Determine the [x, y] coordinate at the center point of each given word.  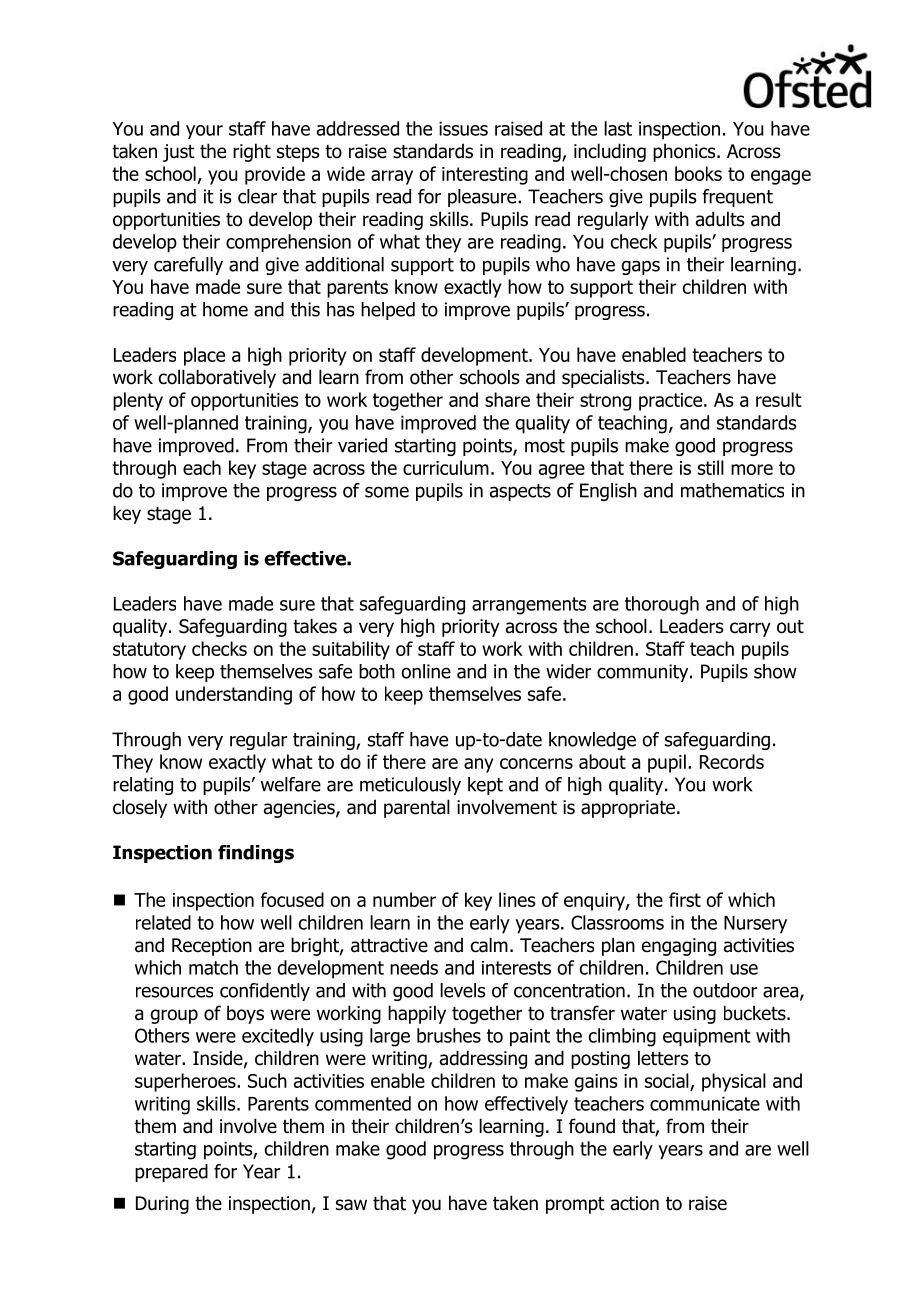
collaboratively [217, 378]
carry [750, 629]
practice [672, 402]
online [426, 671]
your [204, 132]
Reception [212, 947]
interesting [485, 176]
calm [489, 945]
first [685, 899]
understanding [234, 695]
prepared [171, 1173]
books [698, 173]
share [507, 399]
